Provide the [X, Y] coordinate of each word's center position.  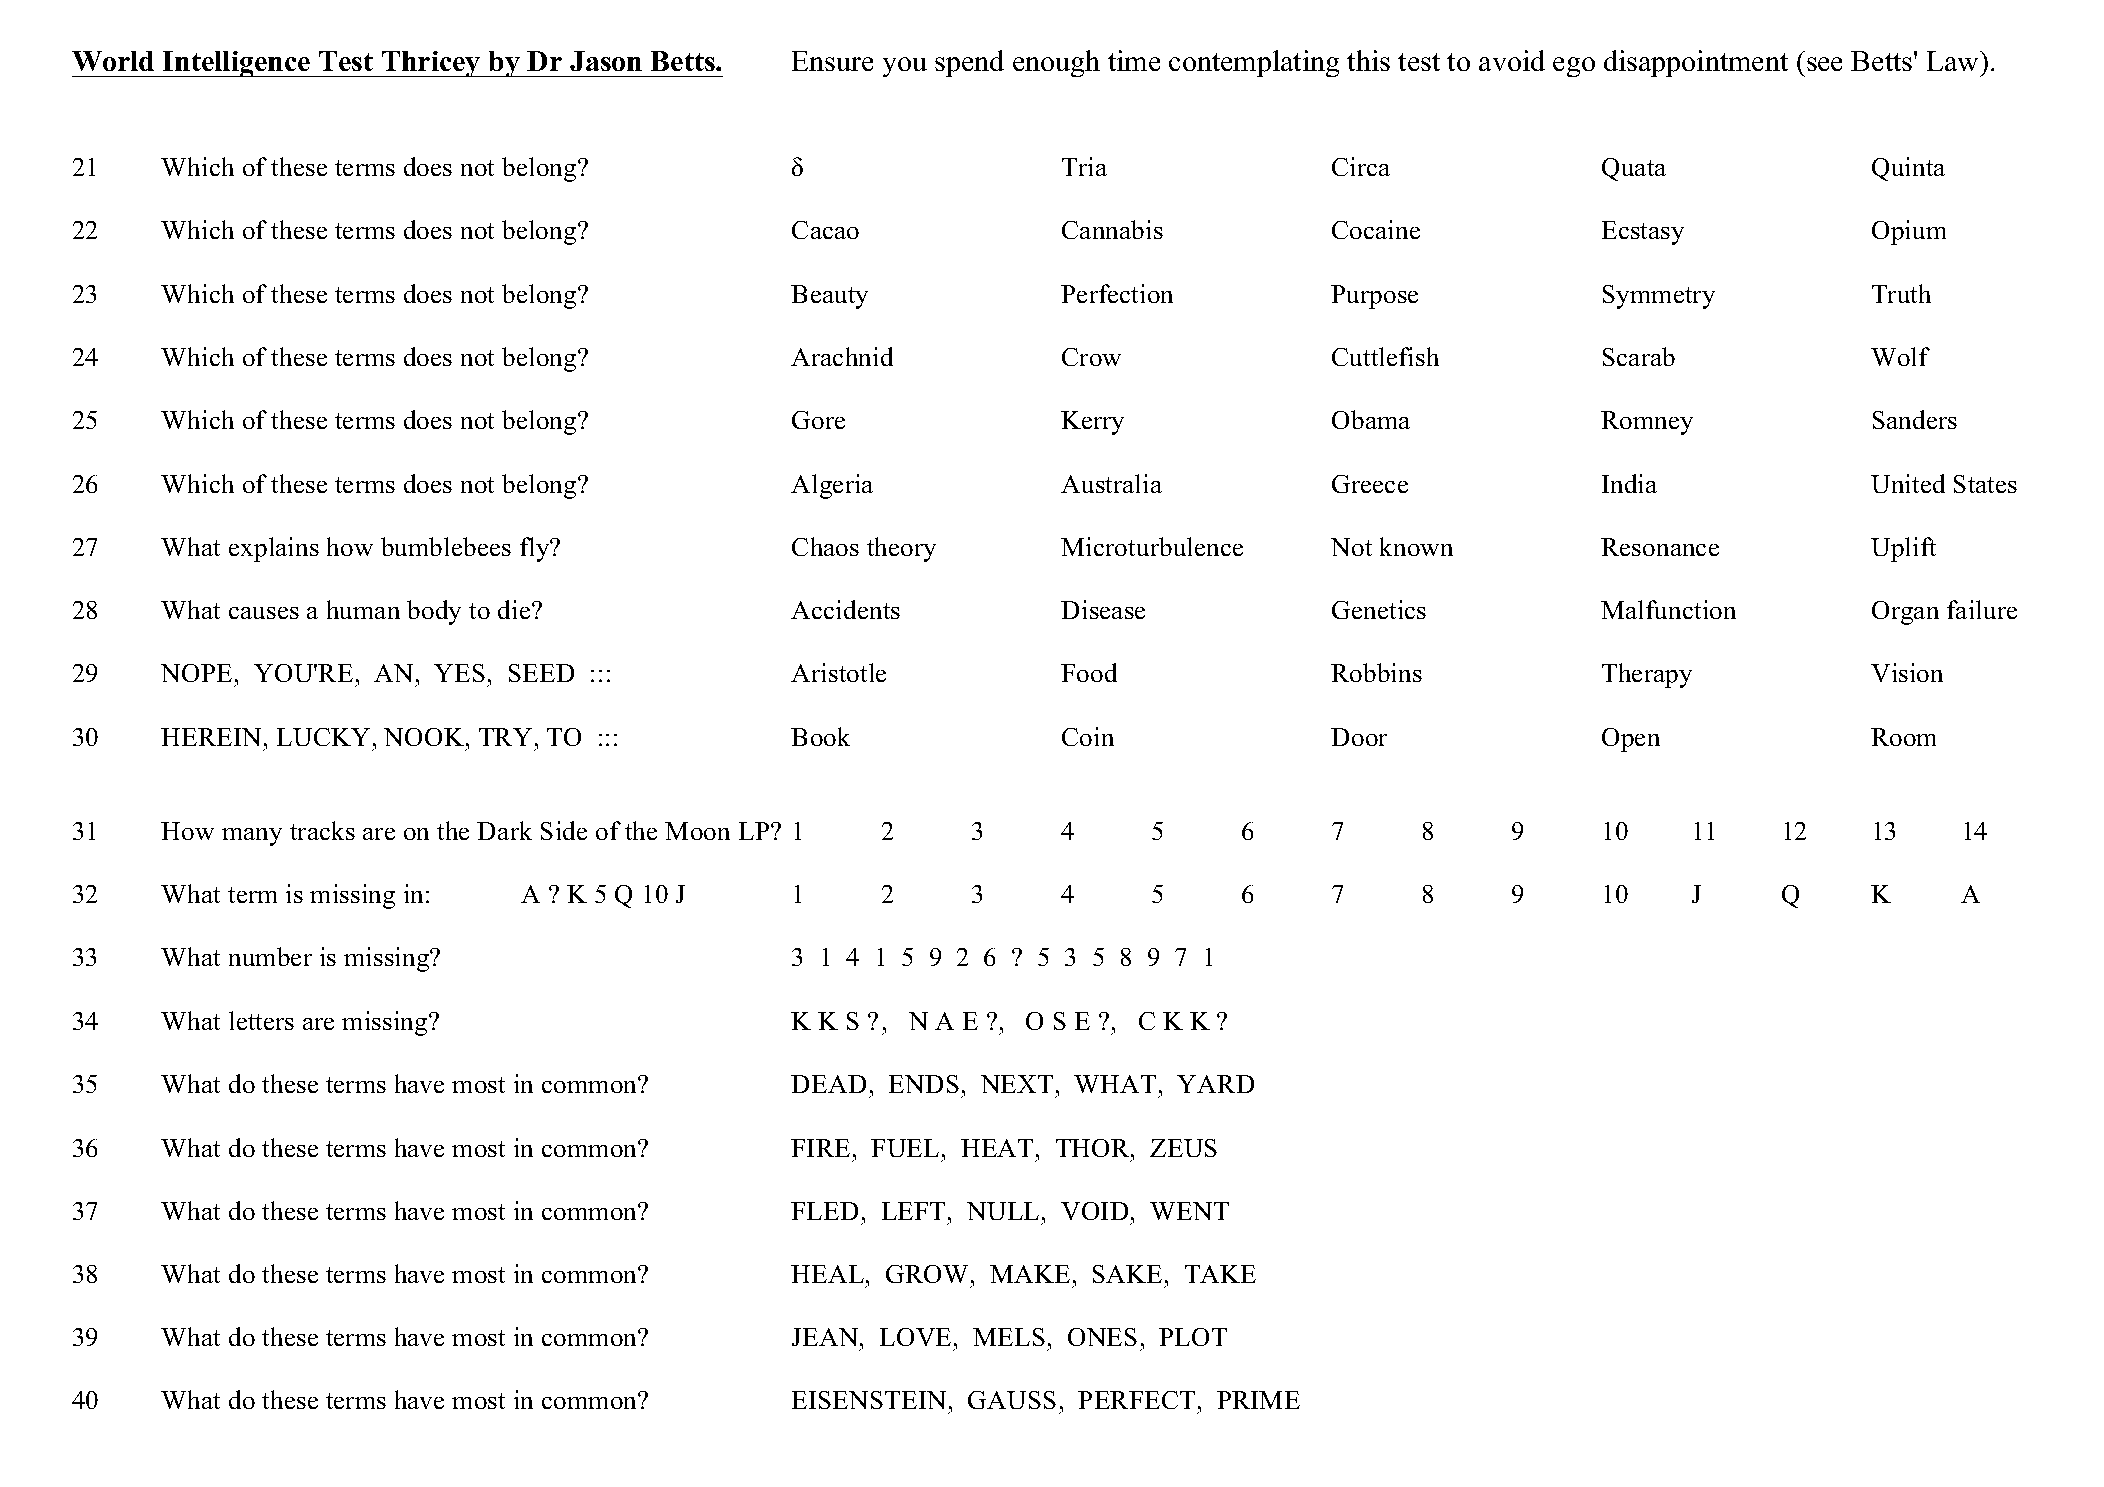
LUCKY [323, 737]
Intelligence [237, 64]
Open [1631, 740]
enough [1056, 63]
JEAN [826, 1337]
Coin [1088, 736]
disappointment [1696, 63]
